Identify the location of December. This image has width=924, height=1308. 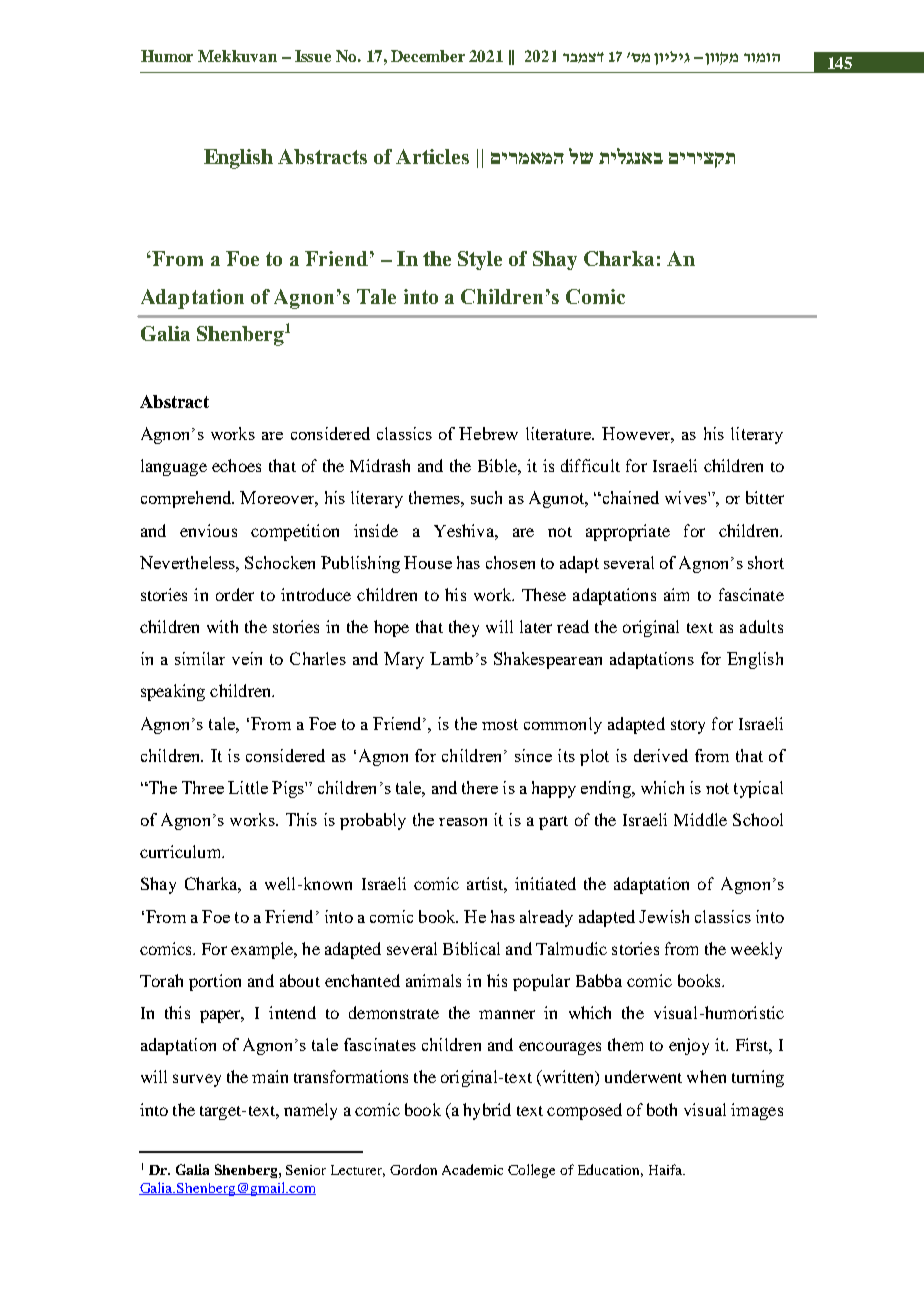
(428, 56).
